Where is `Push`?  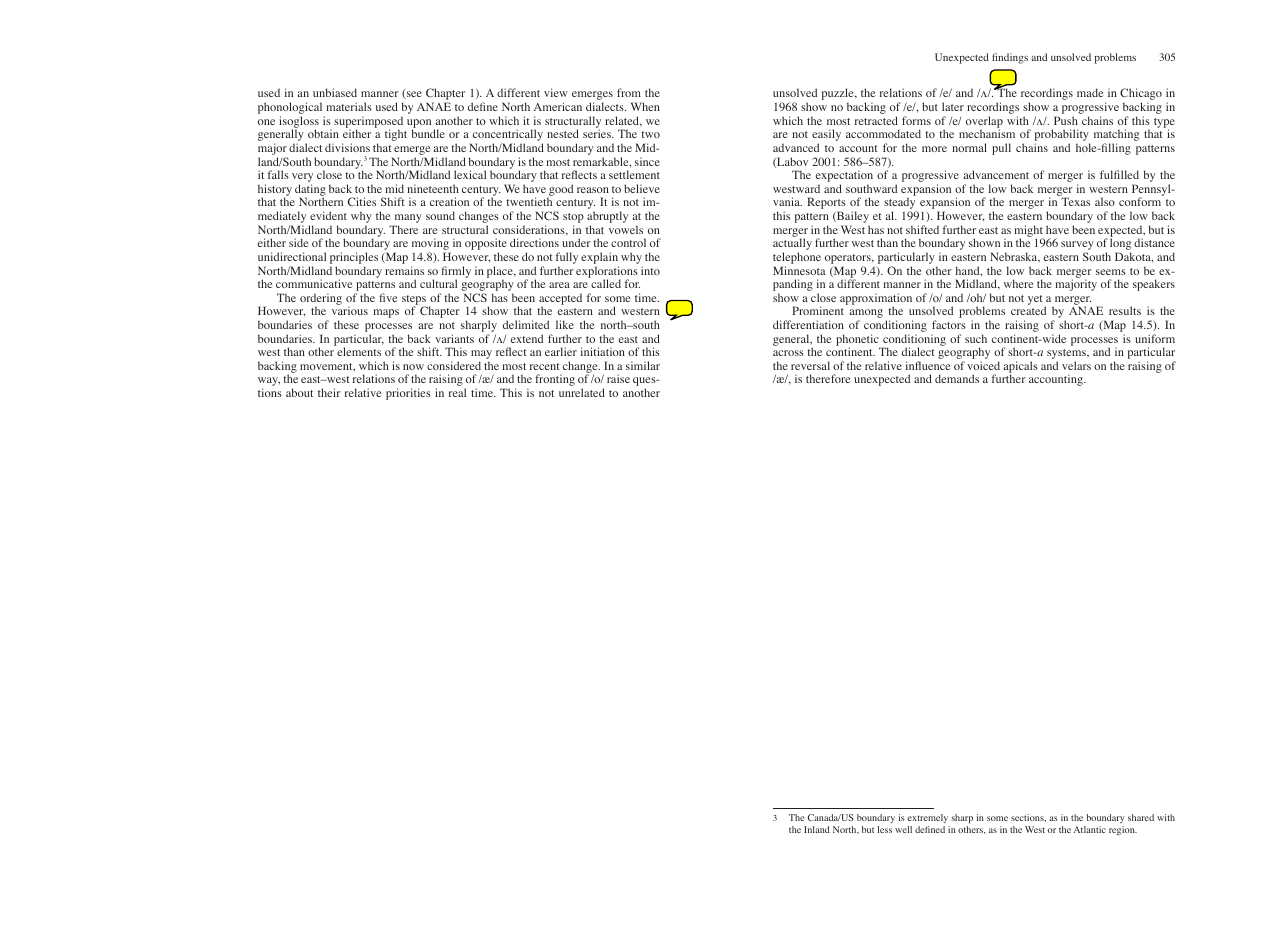
Push is located at coordinates (1066, 120).
